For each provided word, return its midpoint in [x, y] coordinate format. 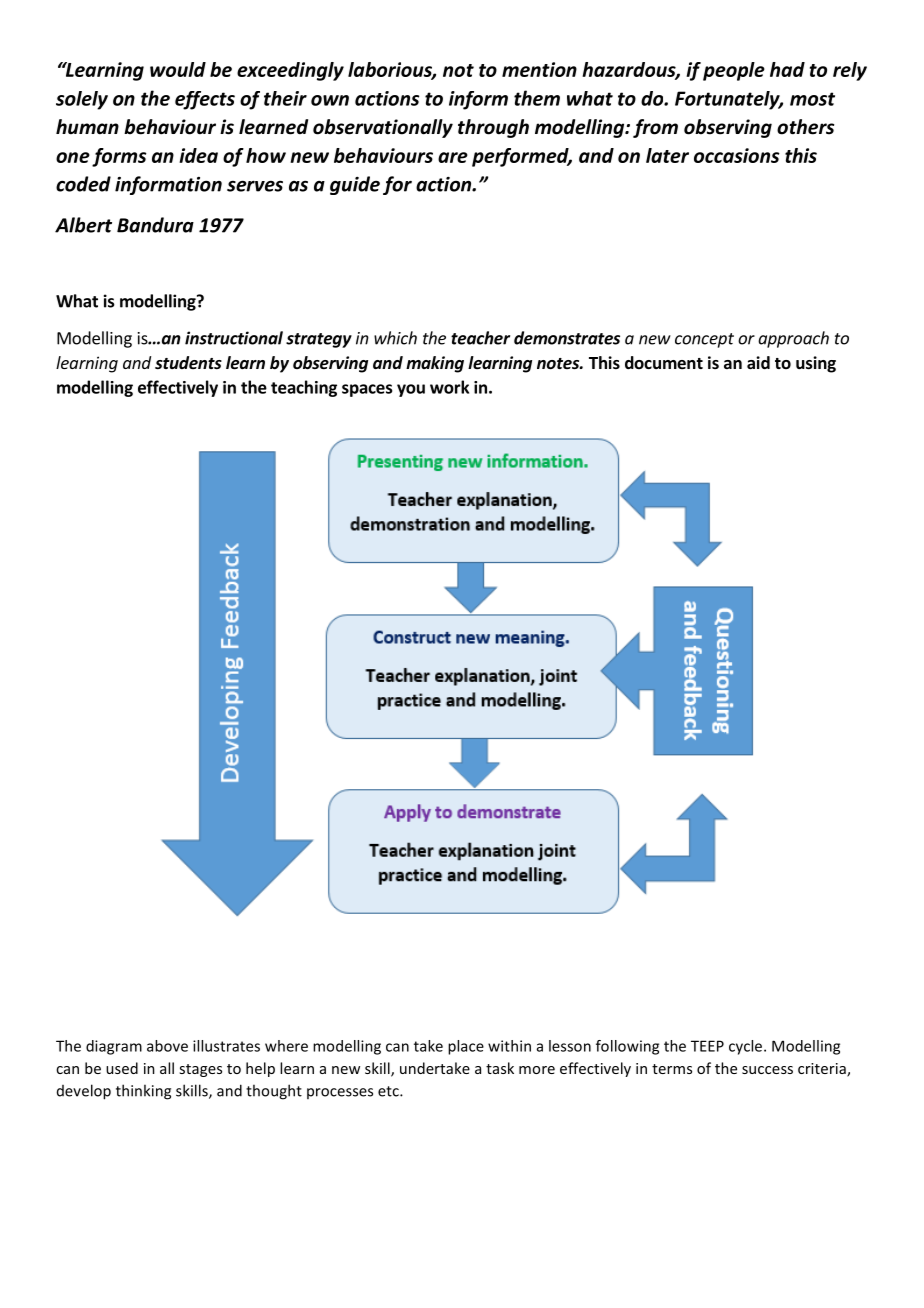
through [493, 128]
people [734, 71]
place [466, 1047]
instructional [234, 338]
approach [793, 339]
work [449, 387]
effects [205, 100]
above [167, 1046]
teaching [304, 388]
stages [200, 1070]
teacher [480, 338]
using [816, 364]
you [411, 390]
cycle [747, 1047]
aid [758, 363]
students [188, 362]
